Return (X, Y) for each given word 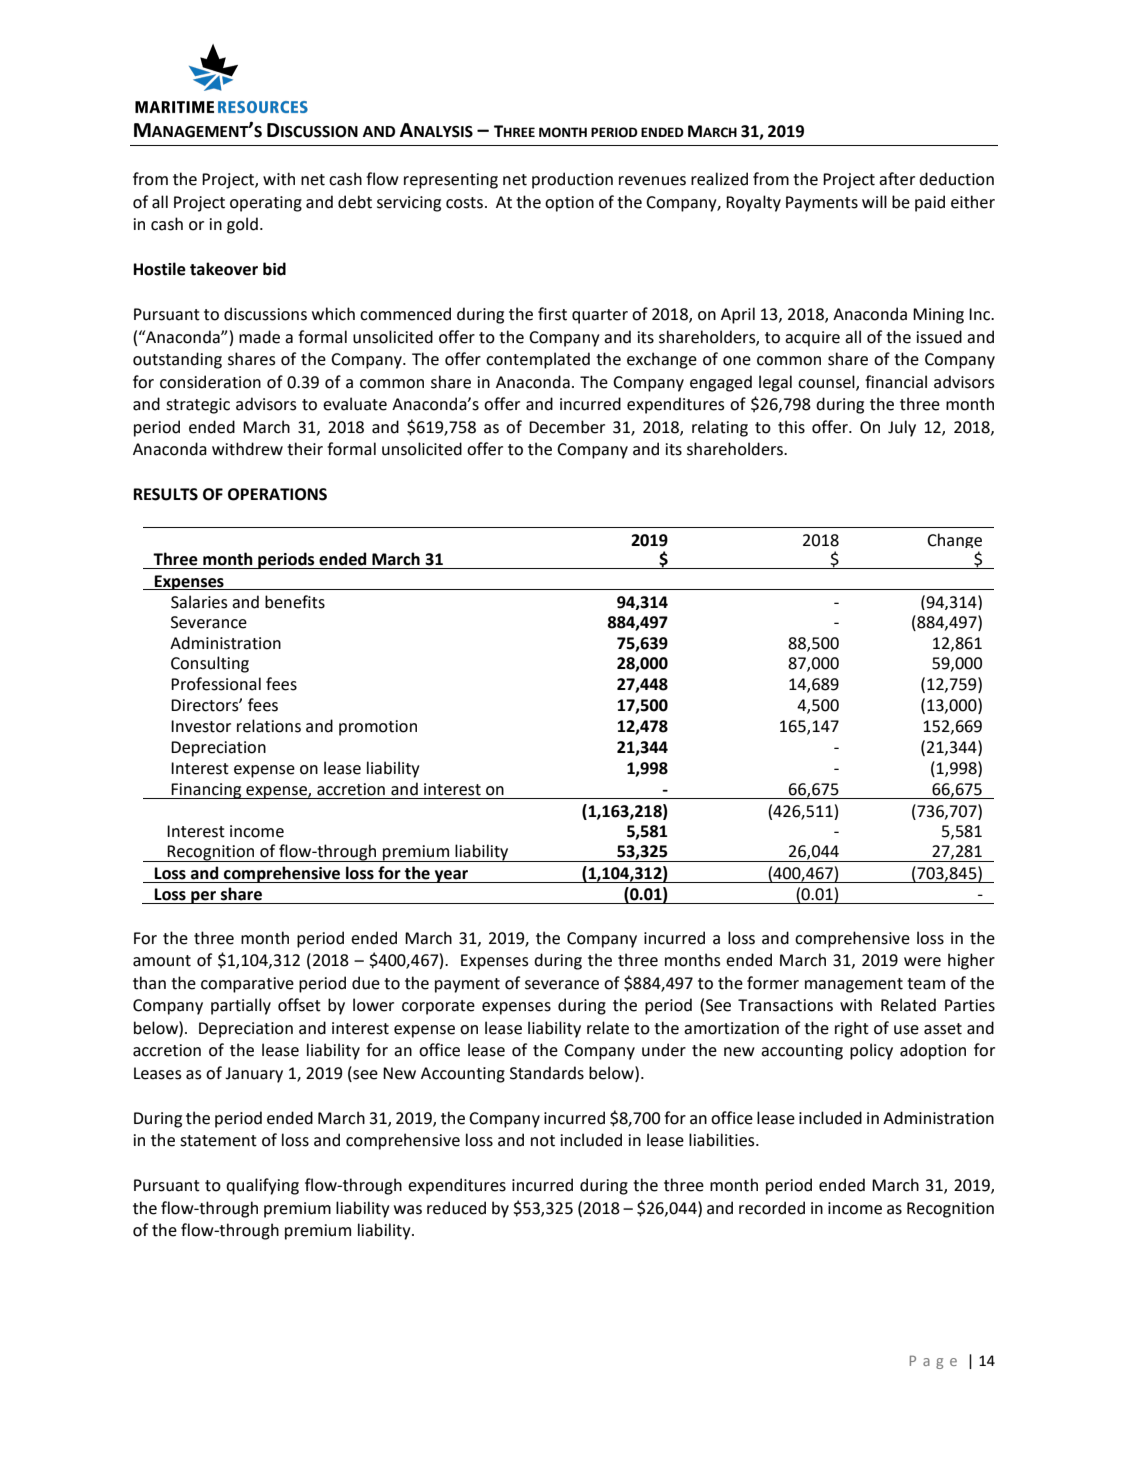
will (874, 201)
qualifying (262, 1186)
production (572, 180)
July (902, 428)
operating (266, 204)
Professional (216, 684)
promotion (378, 728)
